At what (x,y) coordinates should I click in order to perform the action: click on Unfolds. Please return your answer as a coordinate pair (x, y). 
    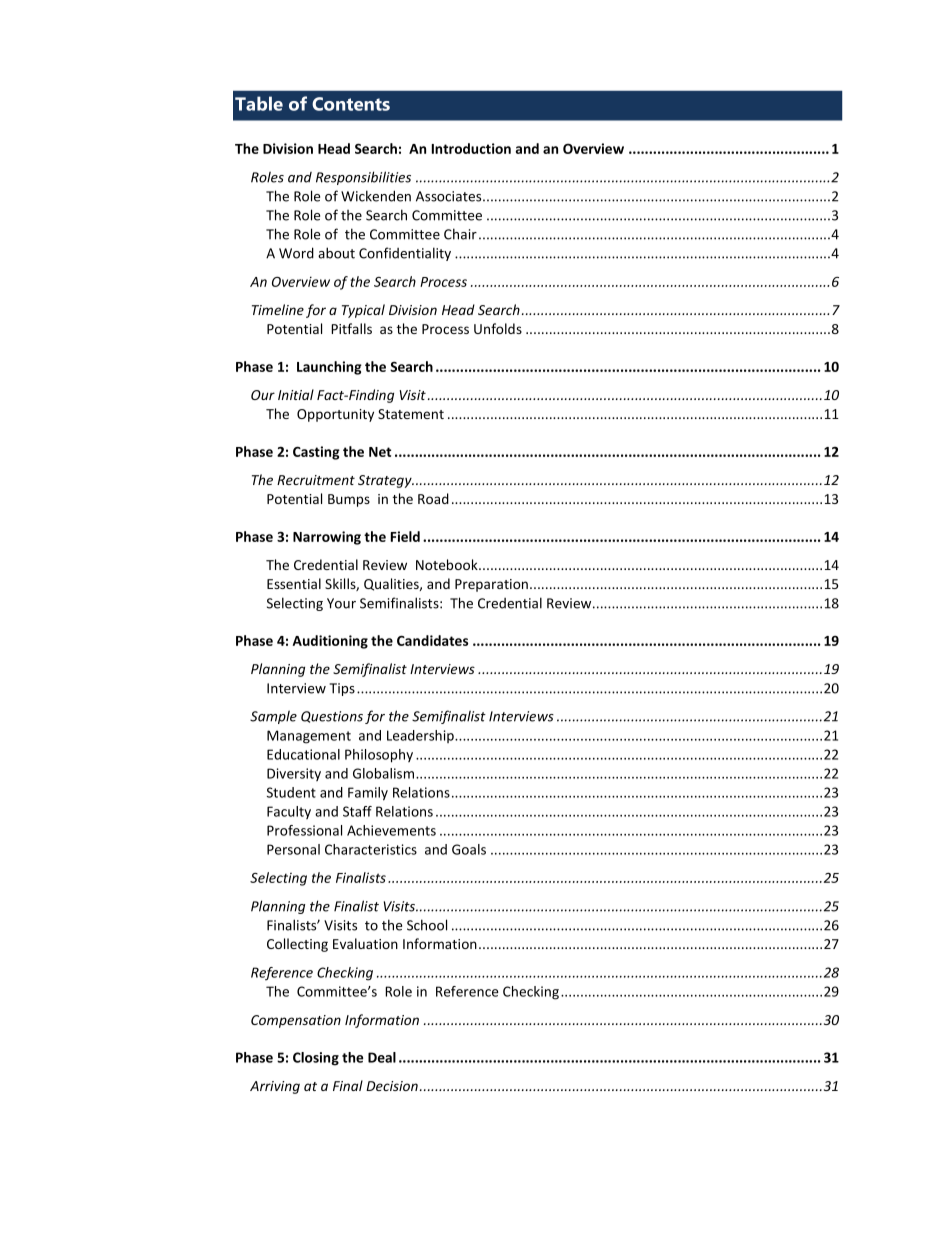
    Looking at the image, I should click on (498, 328).
